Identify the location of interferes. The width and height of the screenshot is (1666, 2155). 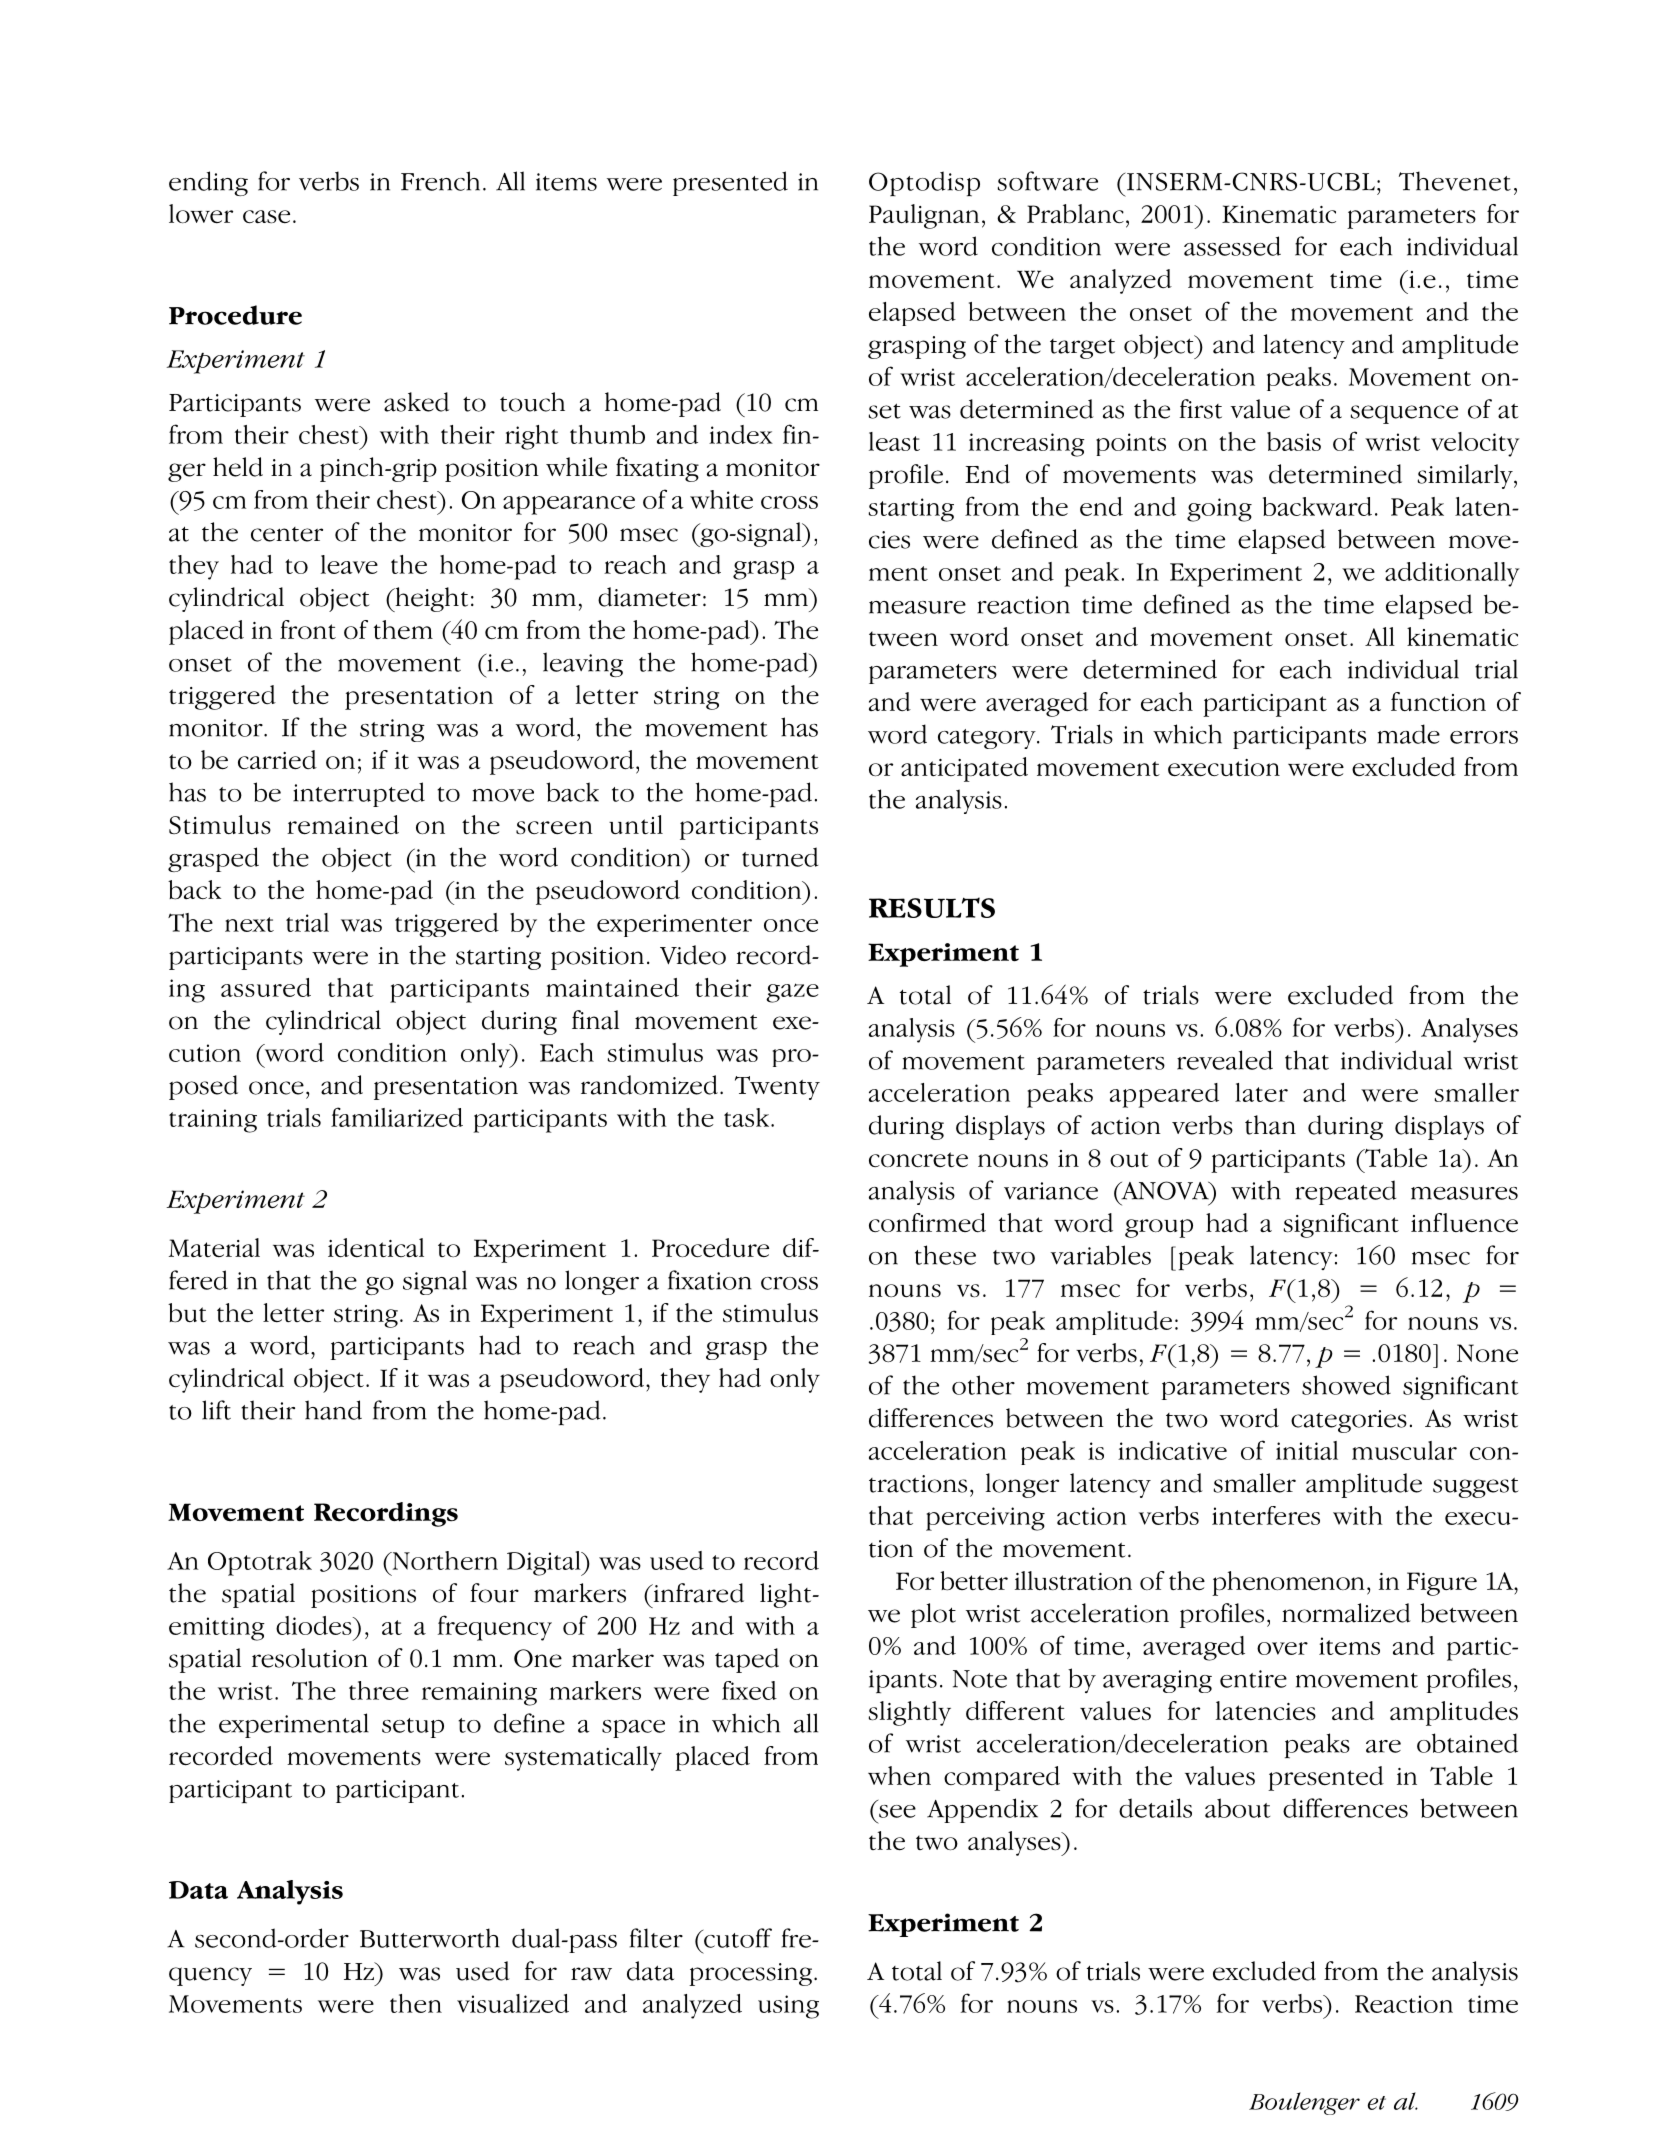
(1266, 1515).
